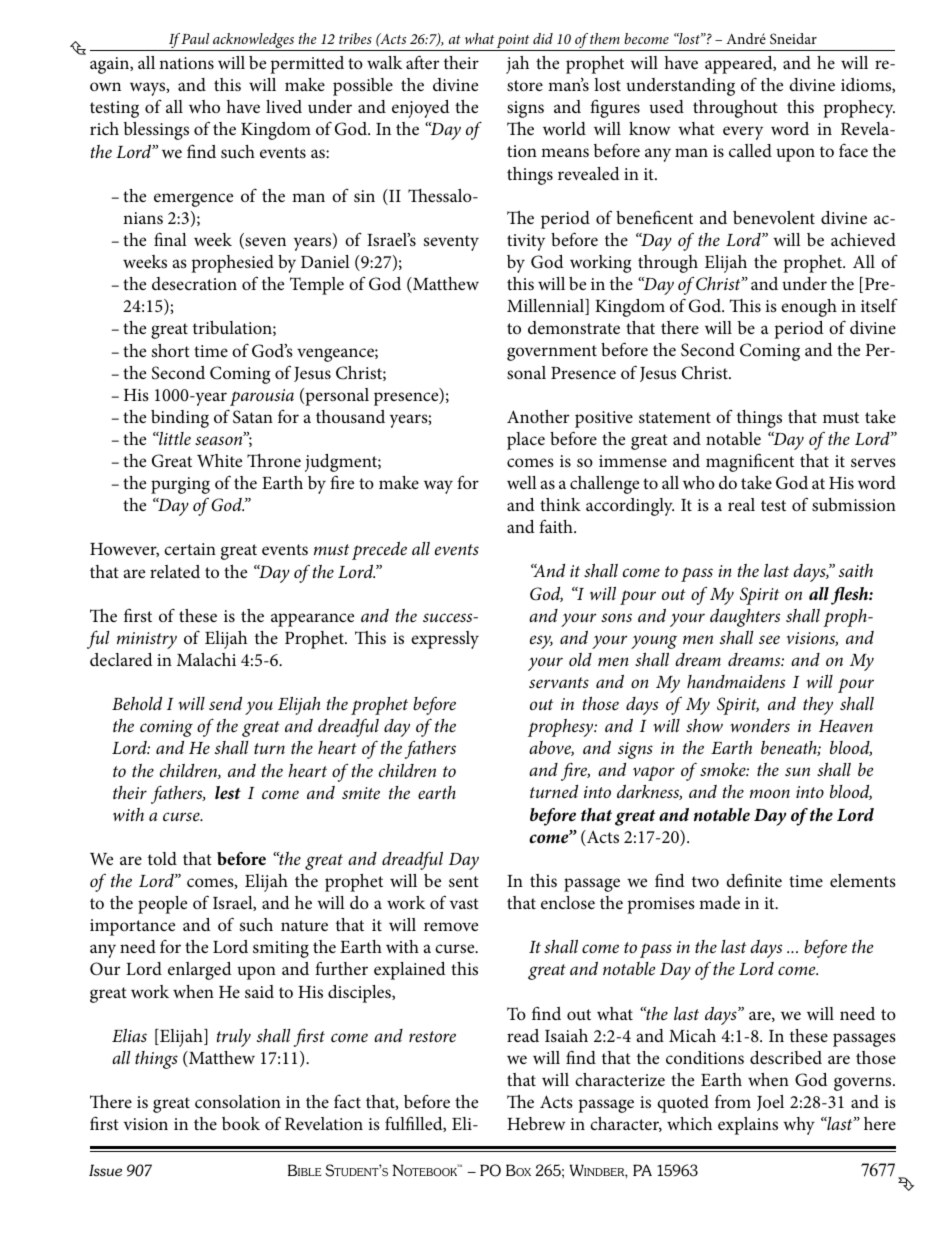 The image size is (952, 1233). I want to click on every, so click(743, 133).
